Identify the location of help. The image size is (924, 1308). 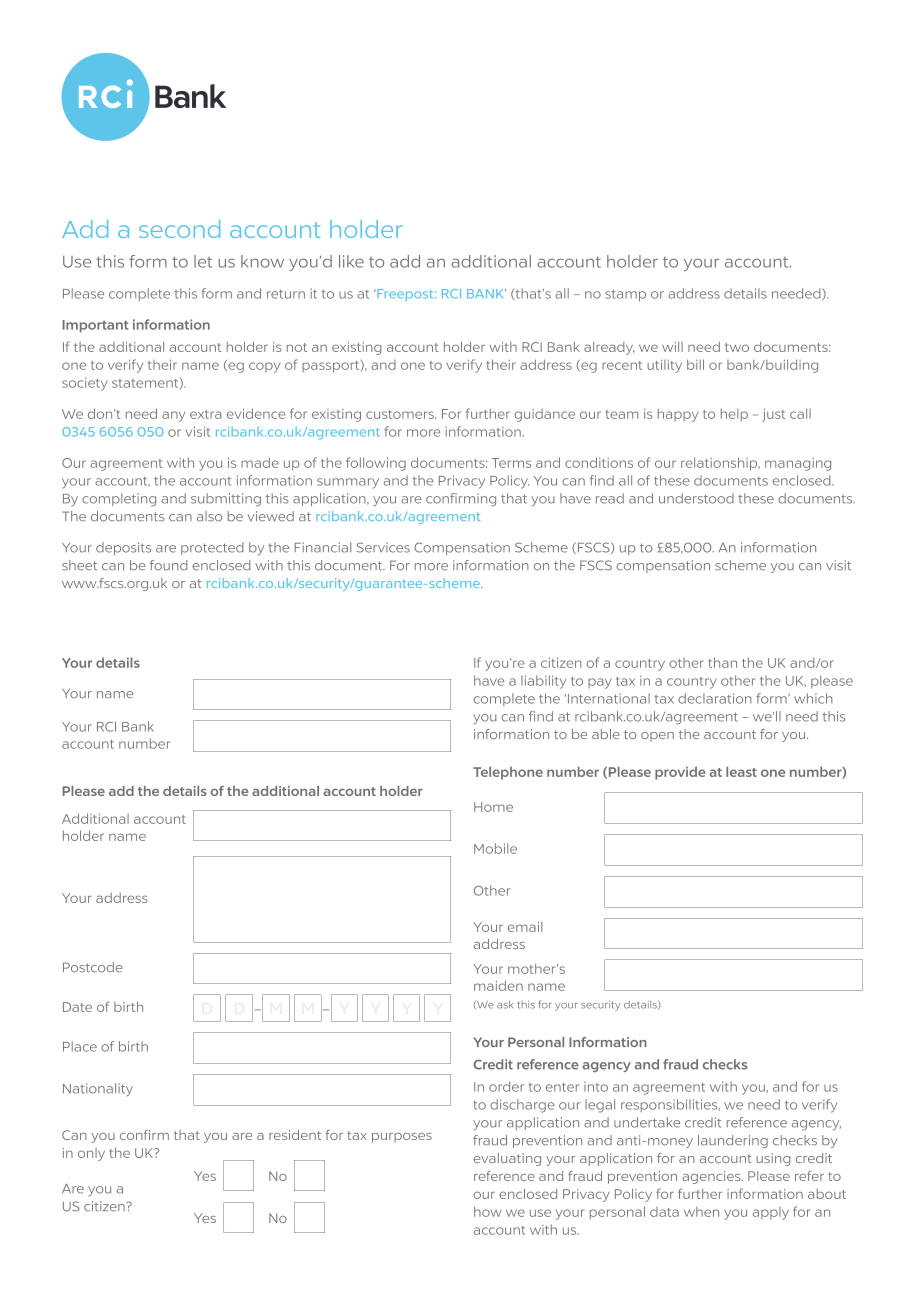
(734, 415).
